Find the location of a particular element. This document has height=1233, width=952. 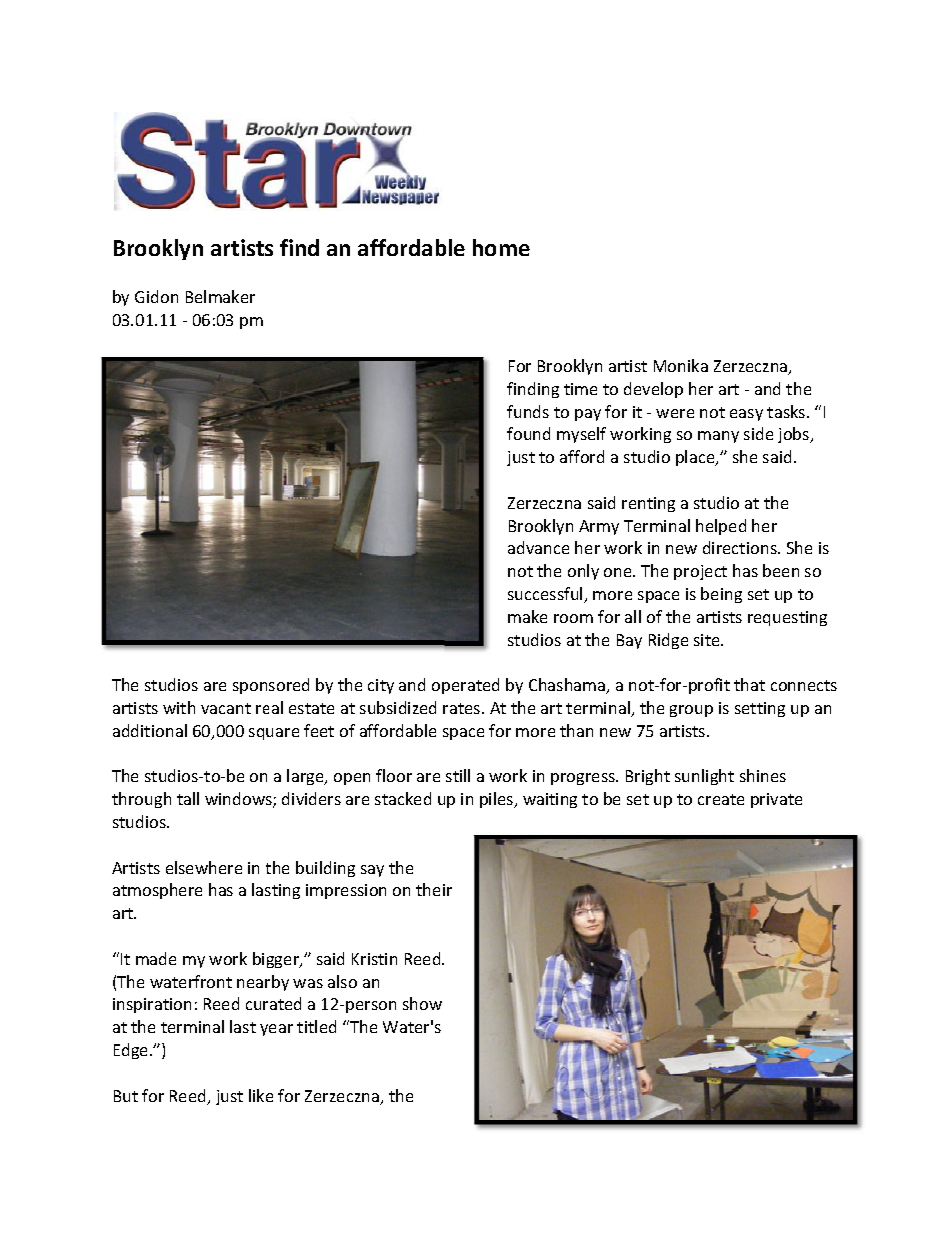

vacant is located at coordinates (226, 708).
